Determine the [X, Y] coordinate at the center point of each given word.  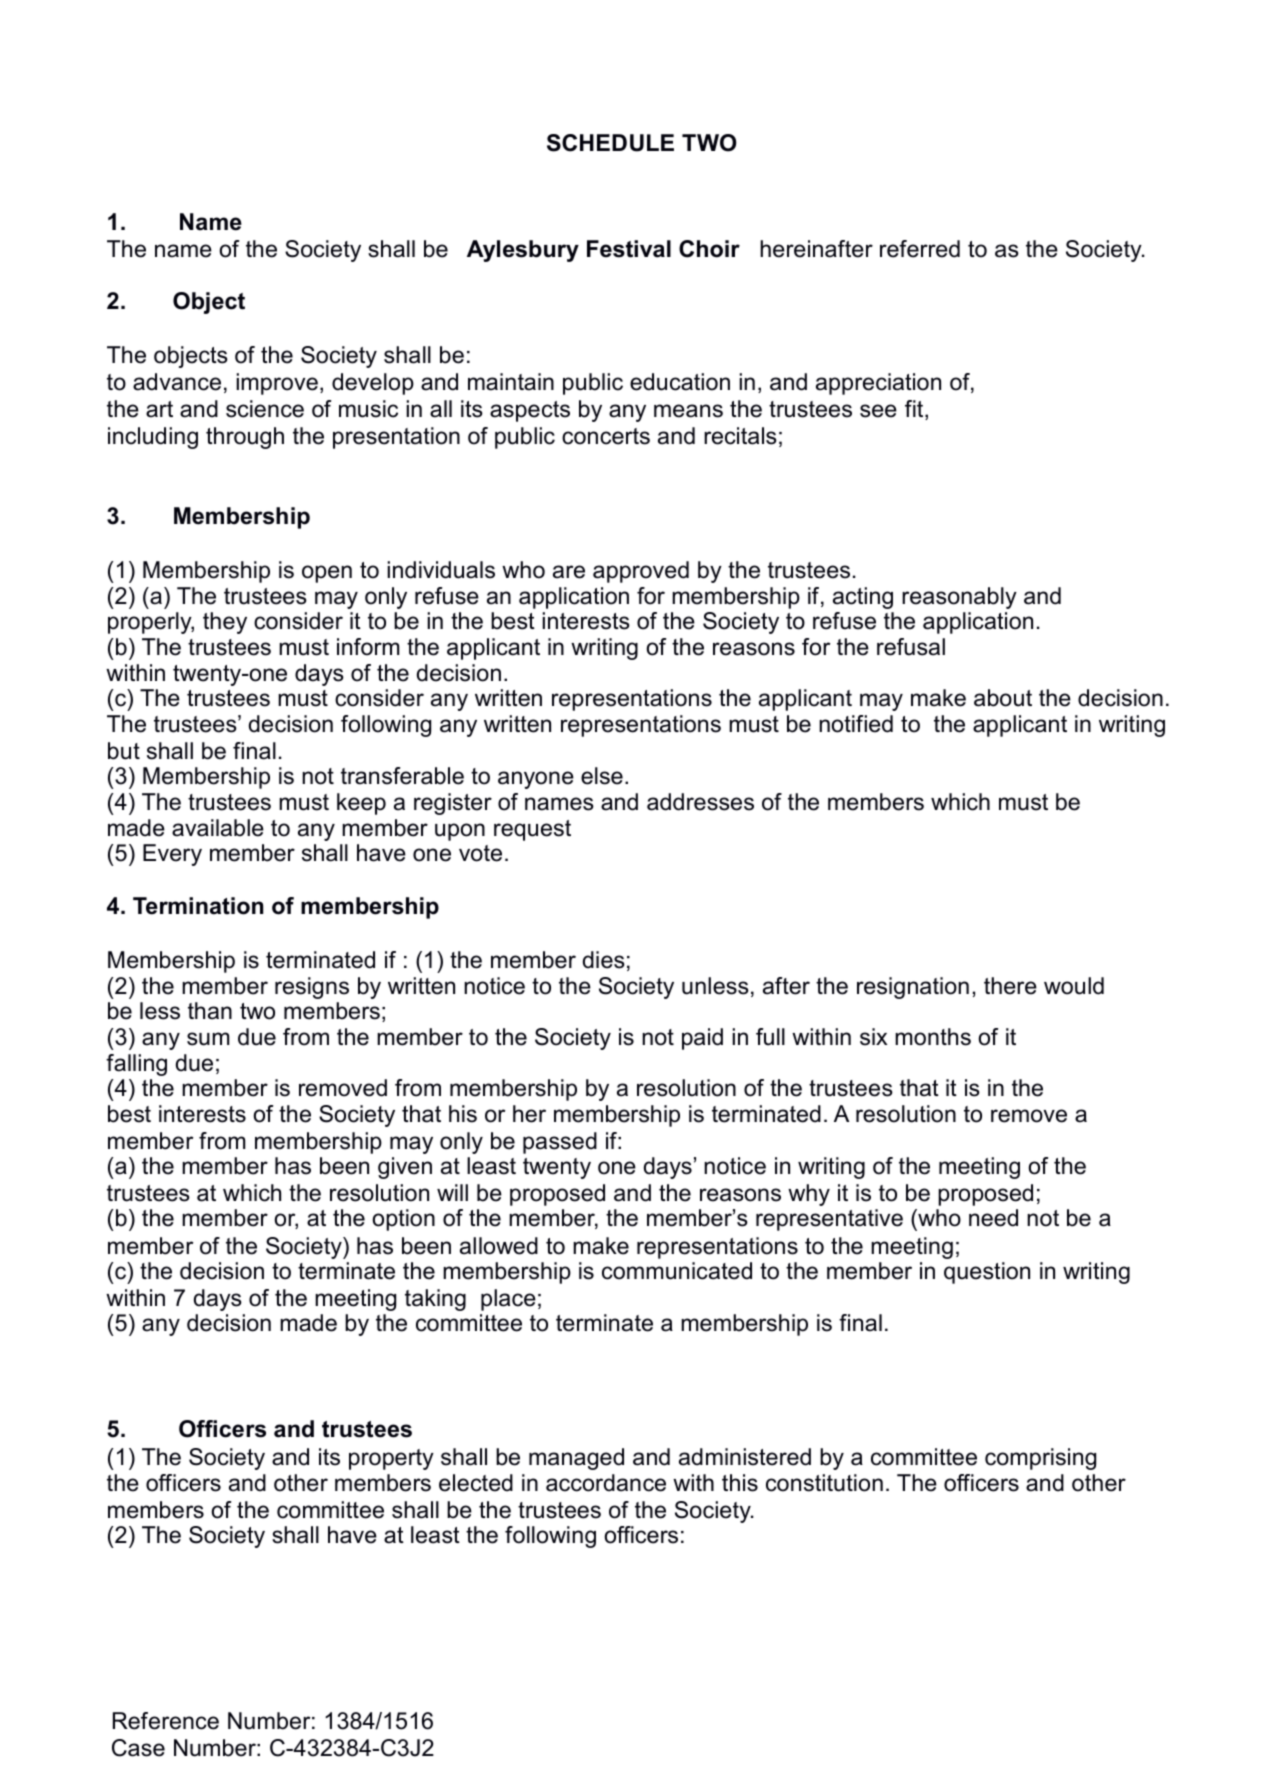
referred [920, 249]
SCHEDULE [610, 143]
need [993, 1218]
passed [560, 1143]
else [602, 776]
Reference [166, 1721]
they [225, 623]
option [404, 1220]
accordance [606, 1483]
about [1003, 698]
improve [277, 384]
